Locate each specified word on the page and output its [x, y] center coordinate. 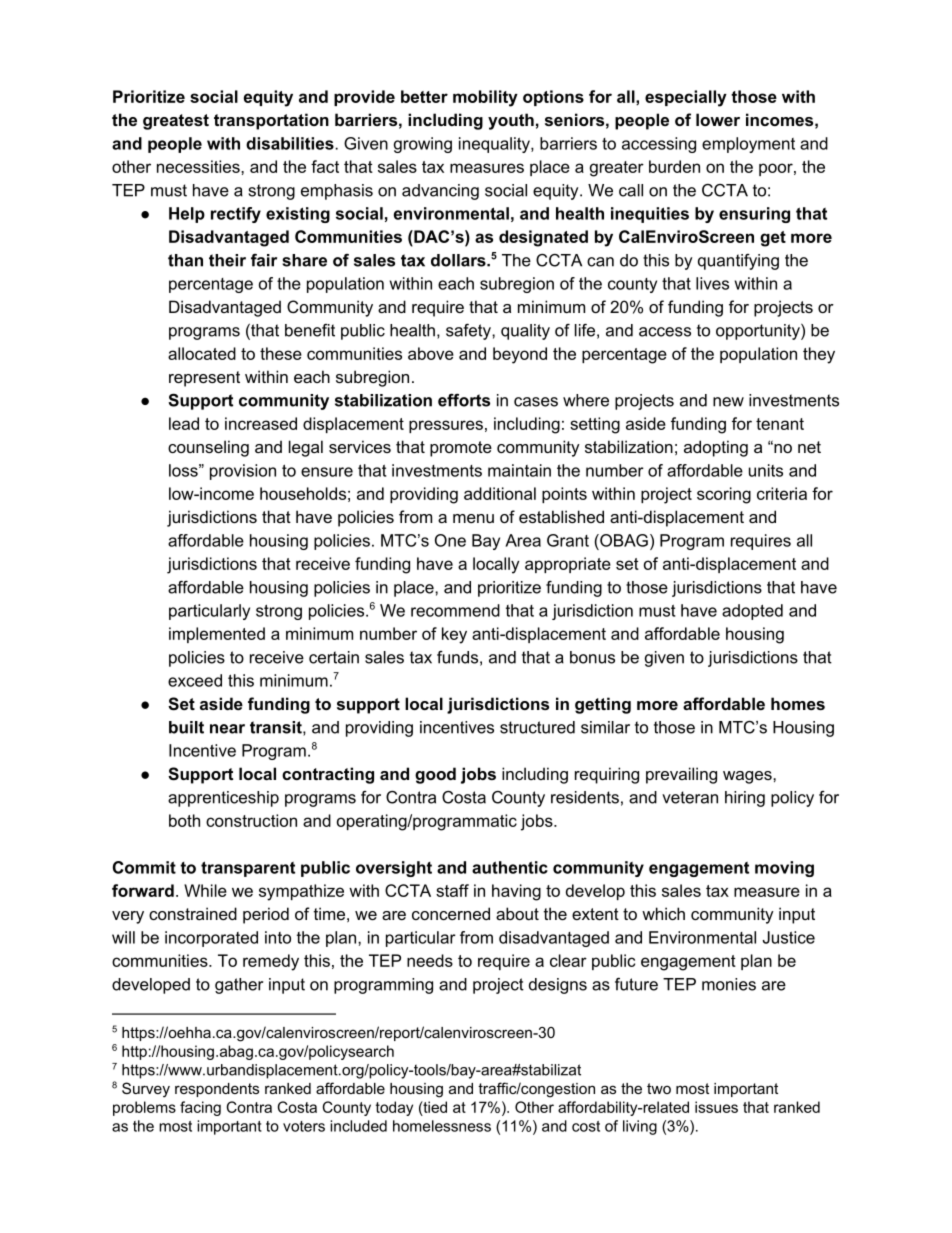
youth [511, 121]
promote [461, 449]
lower [718, 119]
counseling [208, 448]
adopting [716, 448]
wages [748, 777]
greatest [176, 122]
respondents [217, 1090]
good [435, 775]
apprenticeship [223, 799]
